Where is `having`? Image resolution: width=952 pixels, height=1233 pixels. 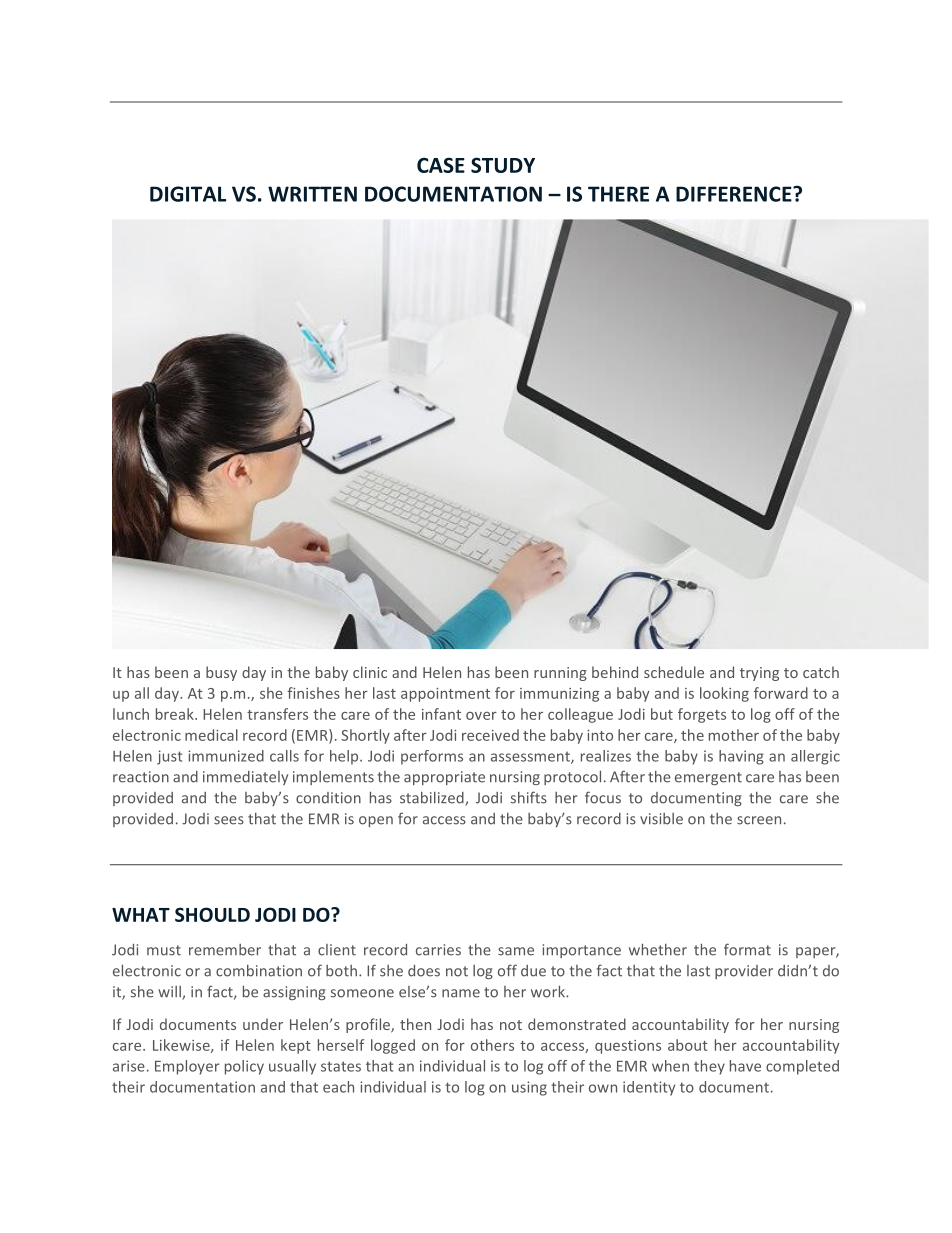 having is located at coordinates (741, 757).
